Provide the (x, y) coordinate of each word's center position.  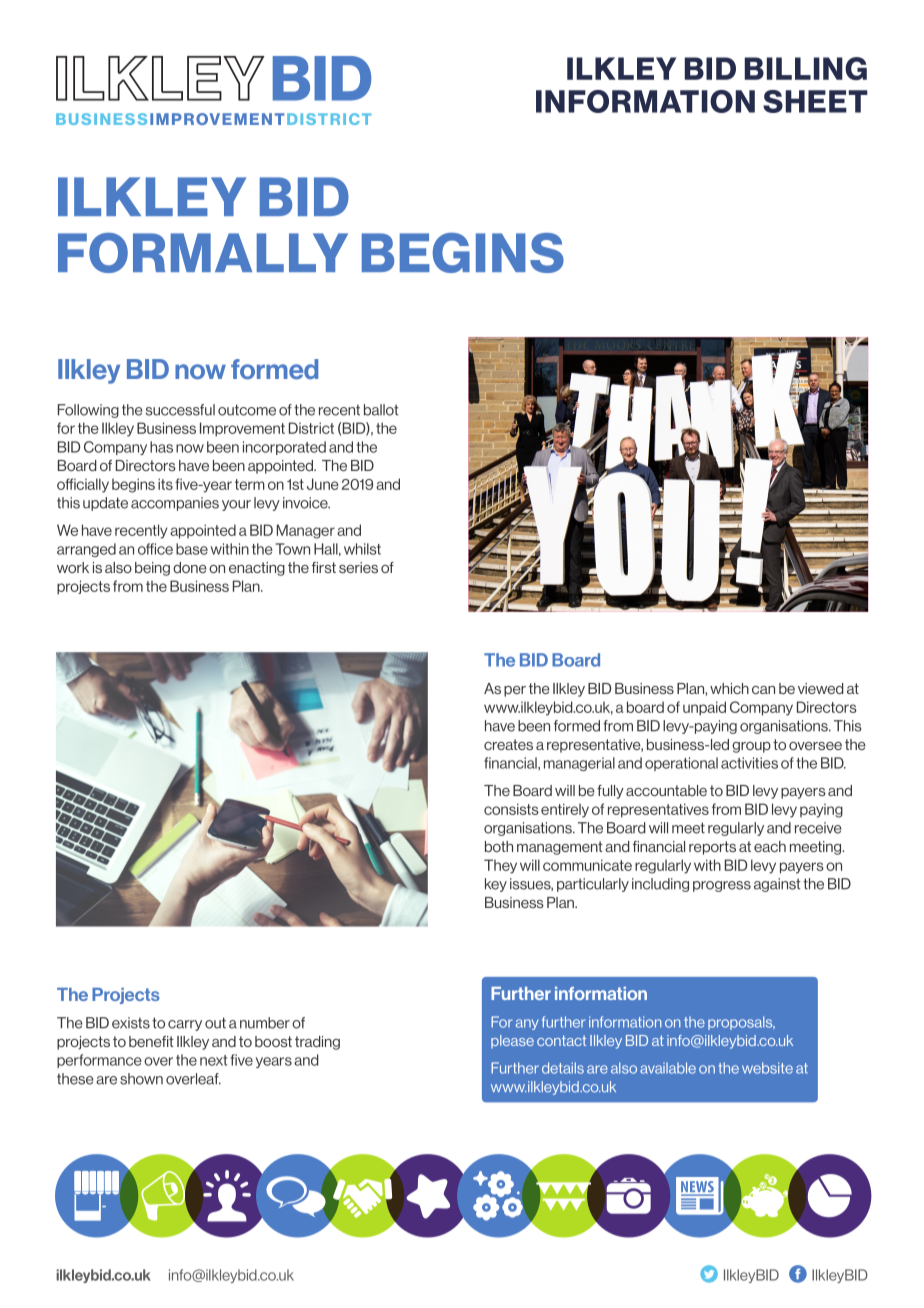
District (311, 428)
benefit (151, 1041)
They (500, 866)
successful (180, 410)
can (763, 690)
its (165, 484)
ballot (381, 410)
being (152, 569)
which (729, 688)
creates (508, 744)
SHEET (815, 101)
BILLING (806, 68)
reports (712, 848)
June (323, 484)
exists (131, 1023)
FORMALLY (203, 253)
